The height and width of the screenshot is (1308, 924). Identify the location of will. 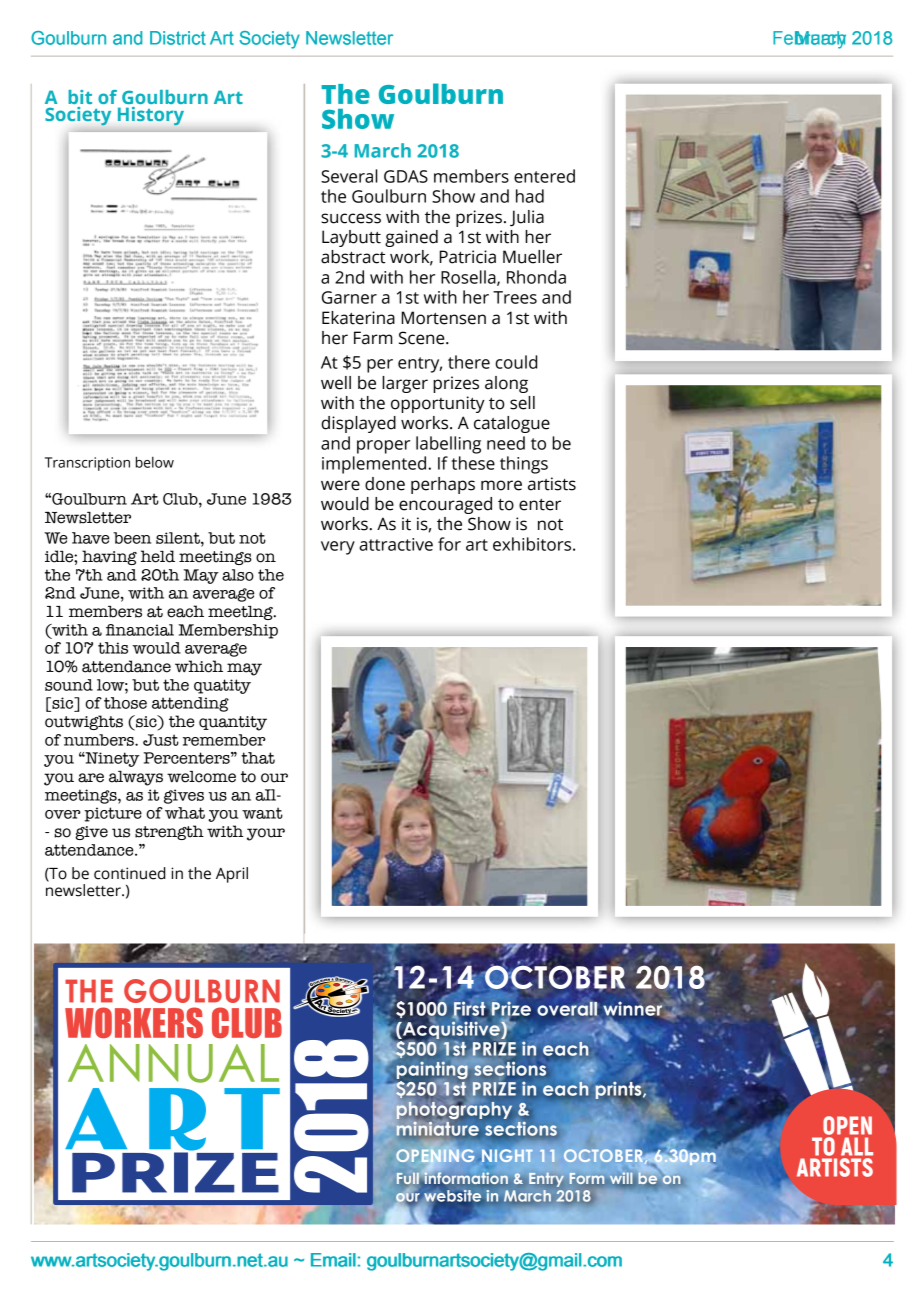
(621, 1179).
